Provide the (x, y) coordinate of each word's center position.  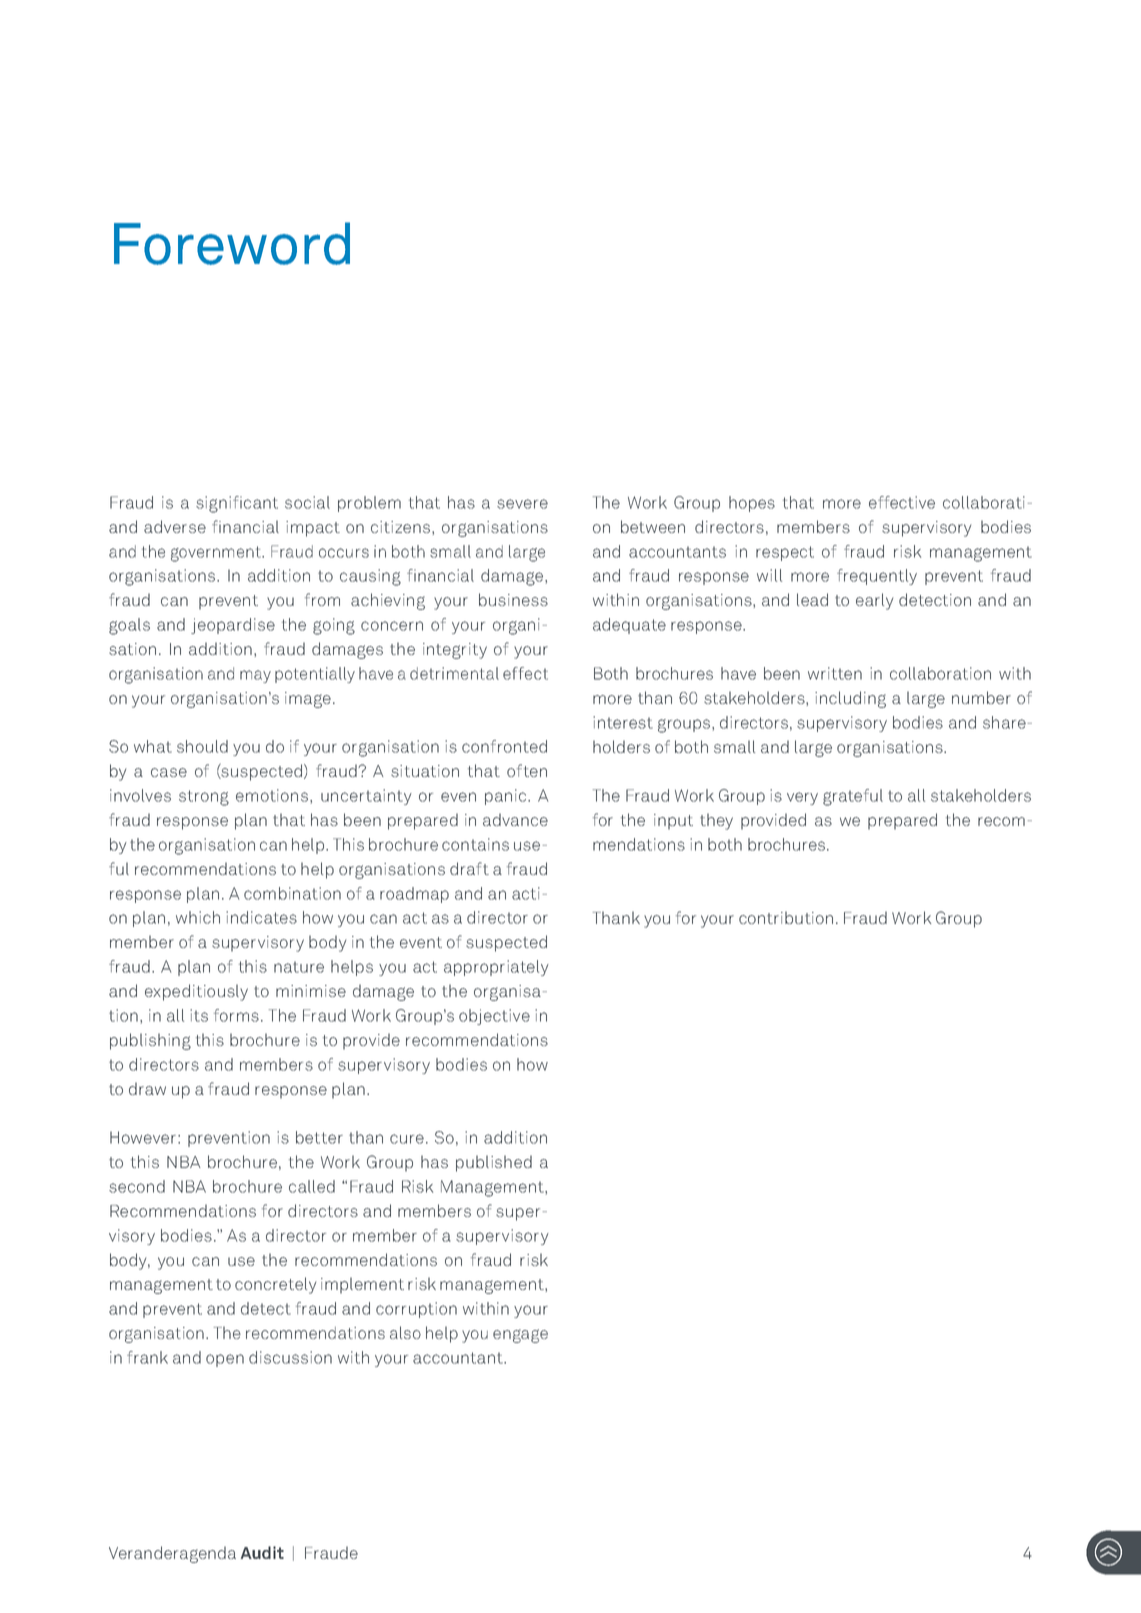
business (513, 599)
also (405, 1332)
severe (522, 504)
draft (469, 868)
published (494, 1163)
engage (520, 1336)
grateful (853, 797)
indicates (261, 917)
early (874, 601)
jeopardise (233, 626)
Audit (262, 1552)
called (312, 1186)
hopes (752, 504)
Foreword (232, 243)
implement (362, 1285)
